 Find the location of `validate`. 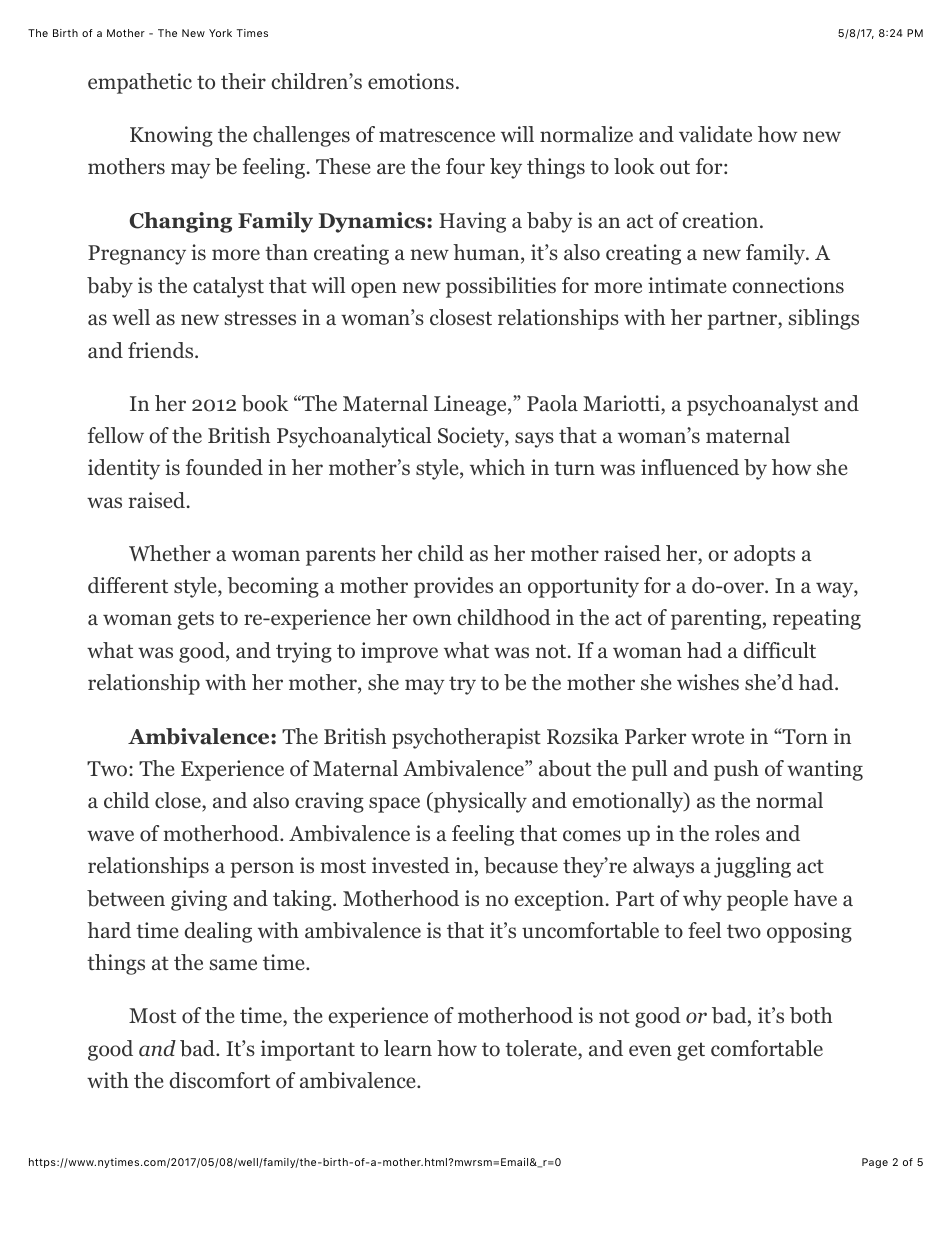

validate is located at coordinates (715, 134).
